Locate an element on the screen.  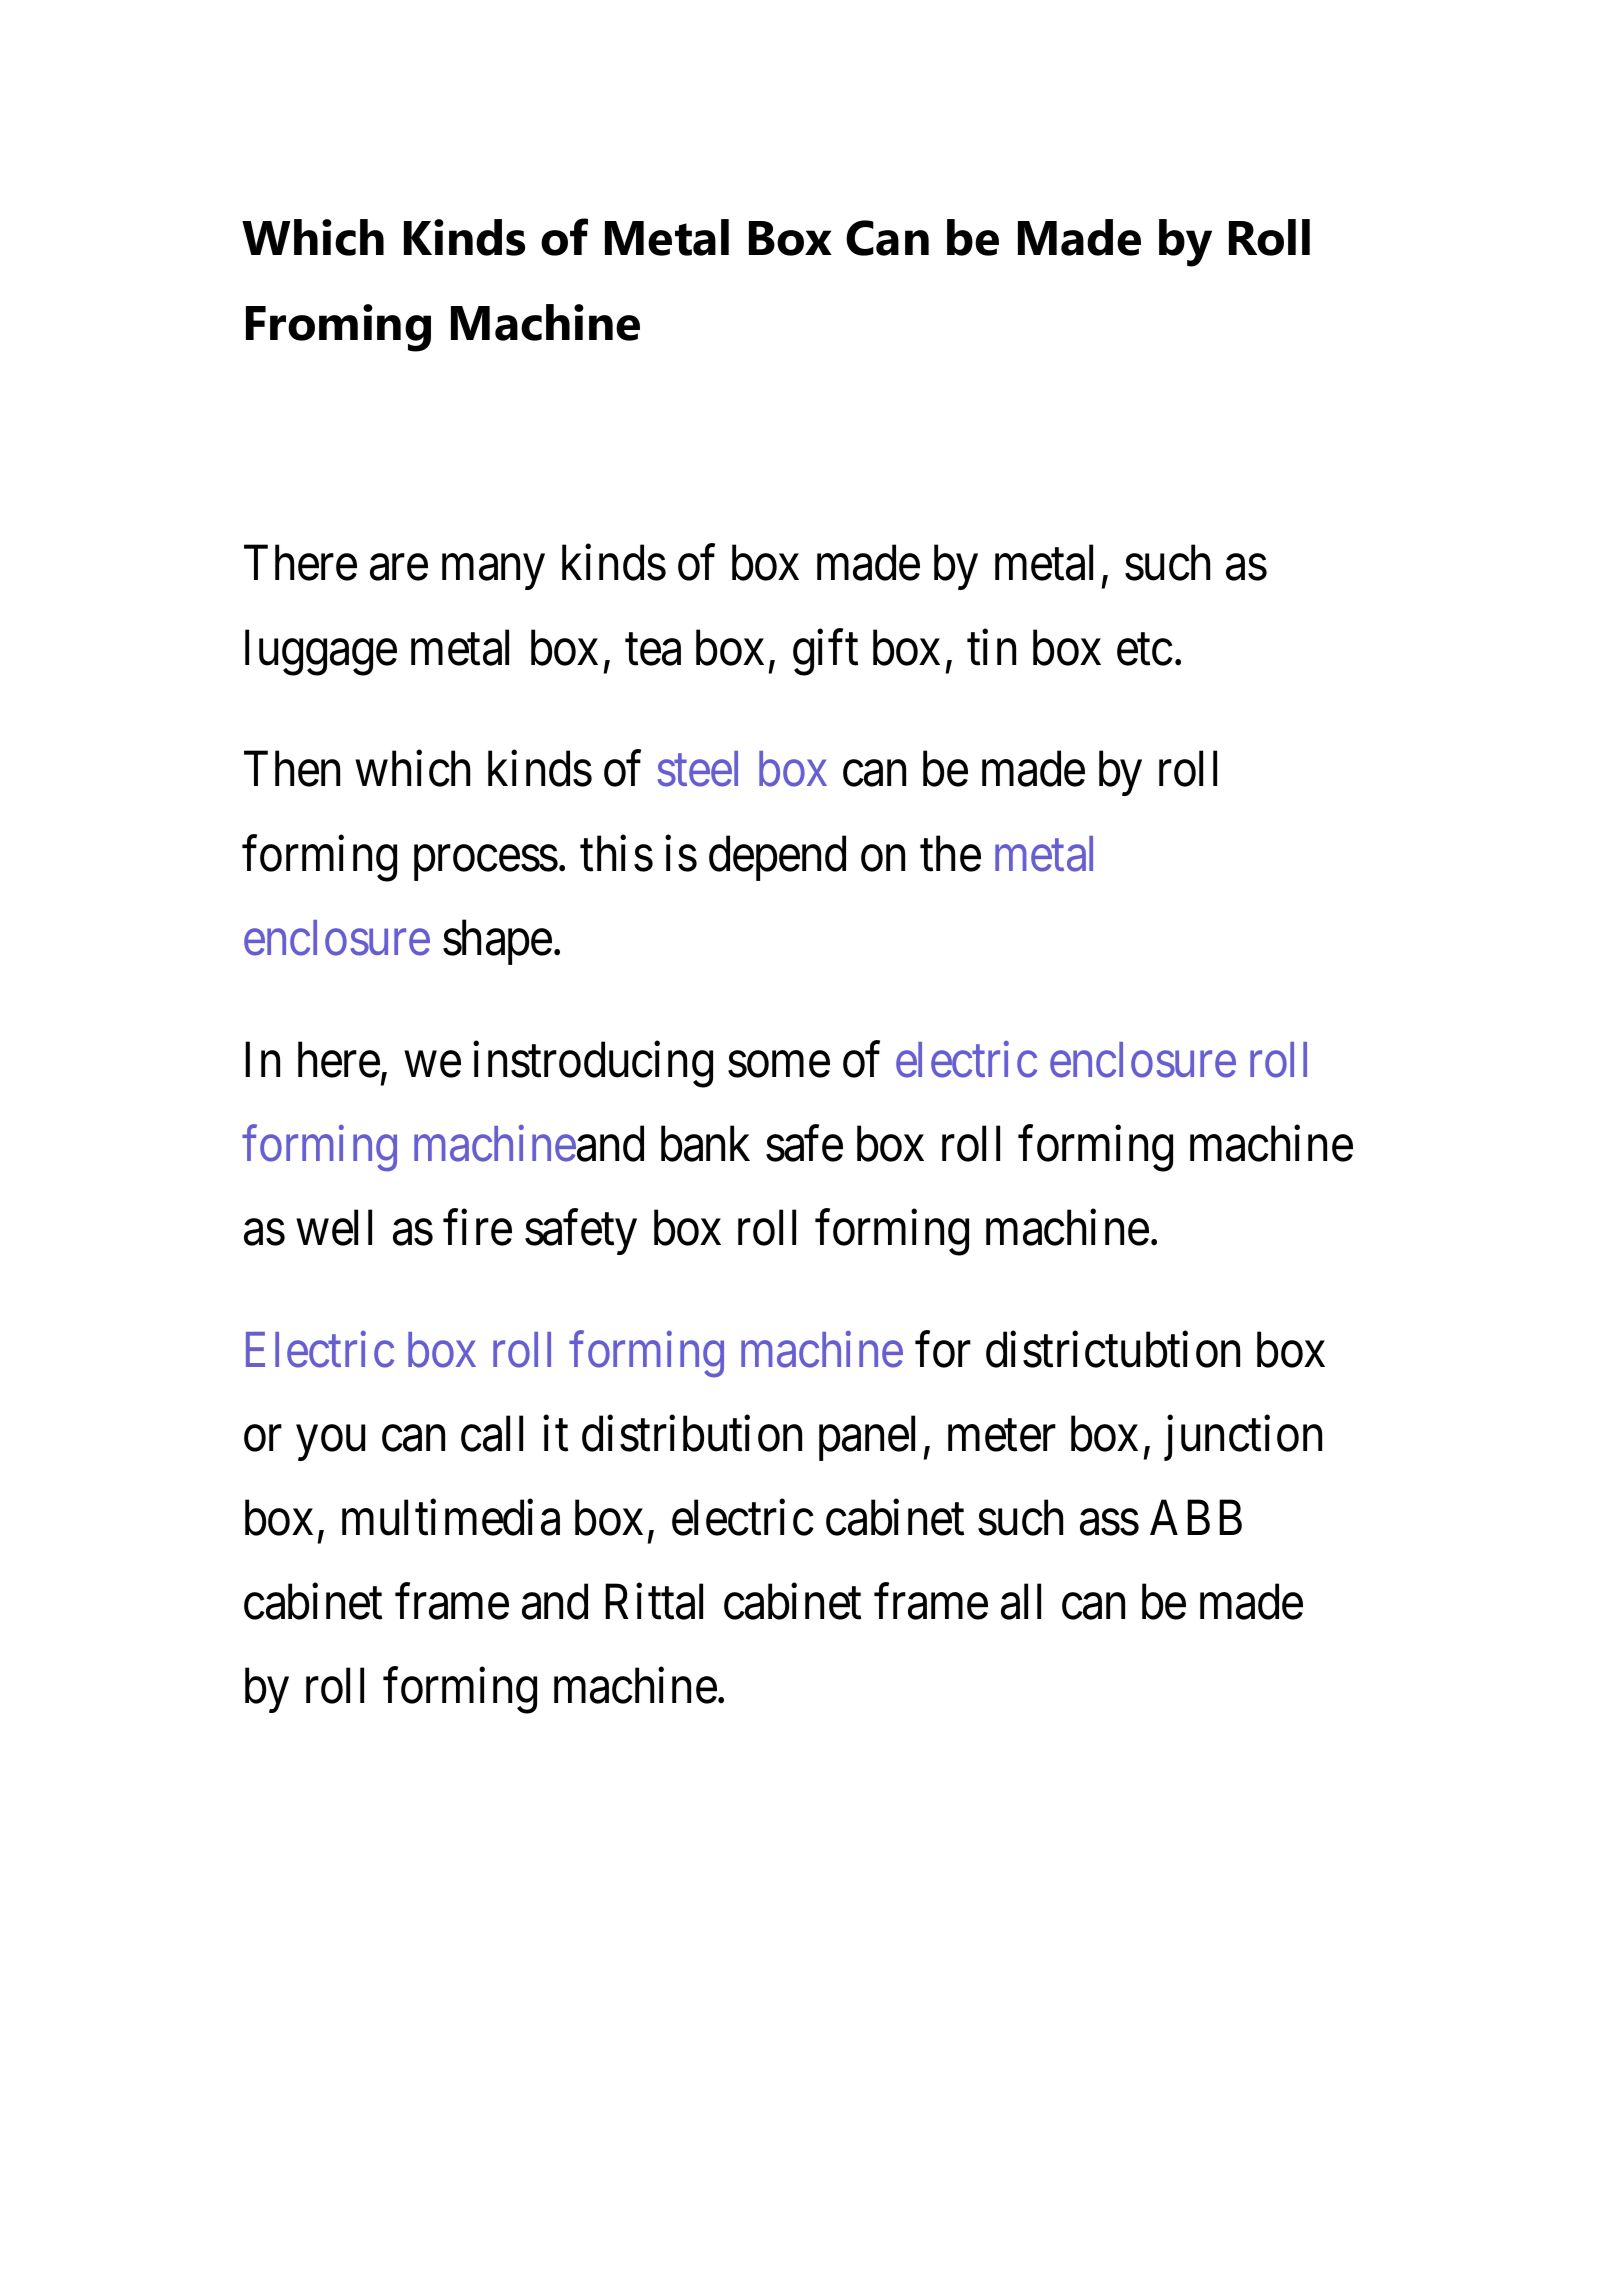
depend is located at coordinates (777, 858).
